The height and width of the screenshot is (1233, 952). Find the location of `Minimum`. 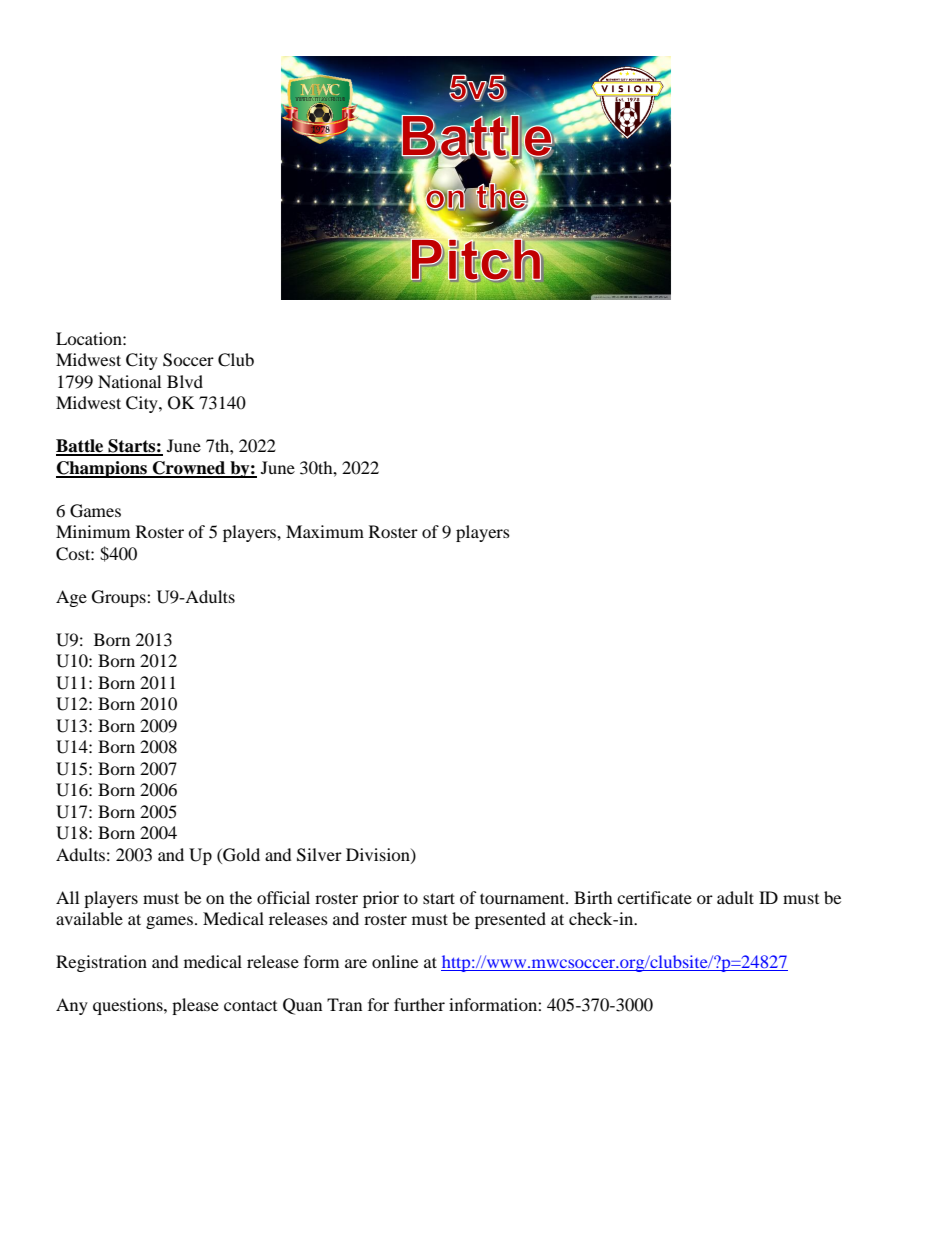

Minimum is located at coordinates (93, 531).
